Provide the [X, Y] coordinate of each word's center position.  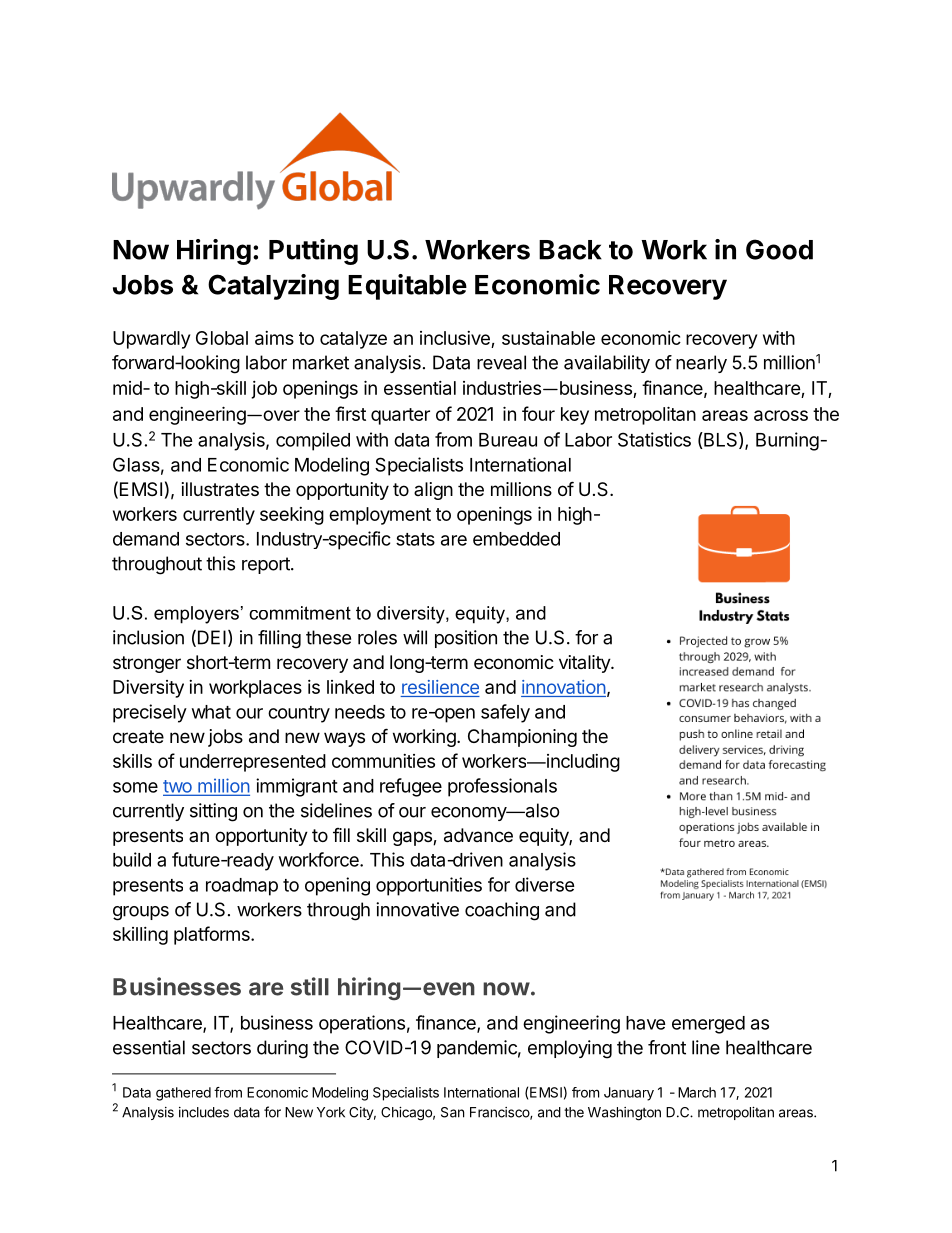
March [697, 1092]
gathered [183, 1094]
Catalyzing [273, 287]
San [452, 1112]
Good [779, 249]
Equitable [407, 287]
